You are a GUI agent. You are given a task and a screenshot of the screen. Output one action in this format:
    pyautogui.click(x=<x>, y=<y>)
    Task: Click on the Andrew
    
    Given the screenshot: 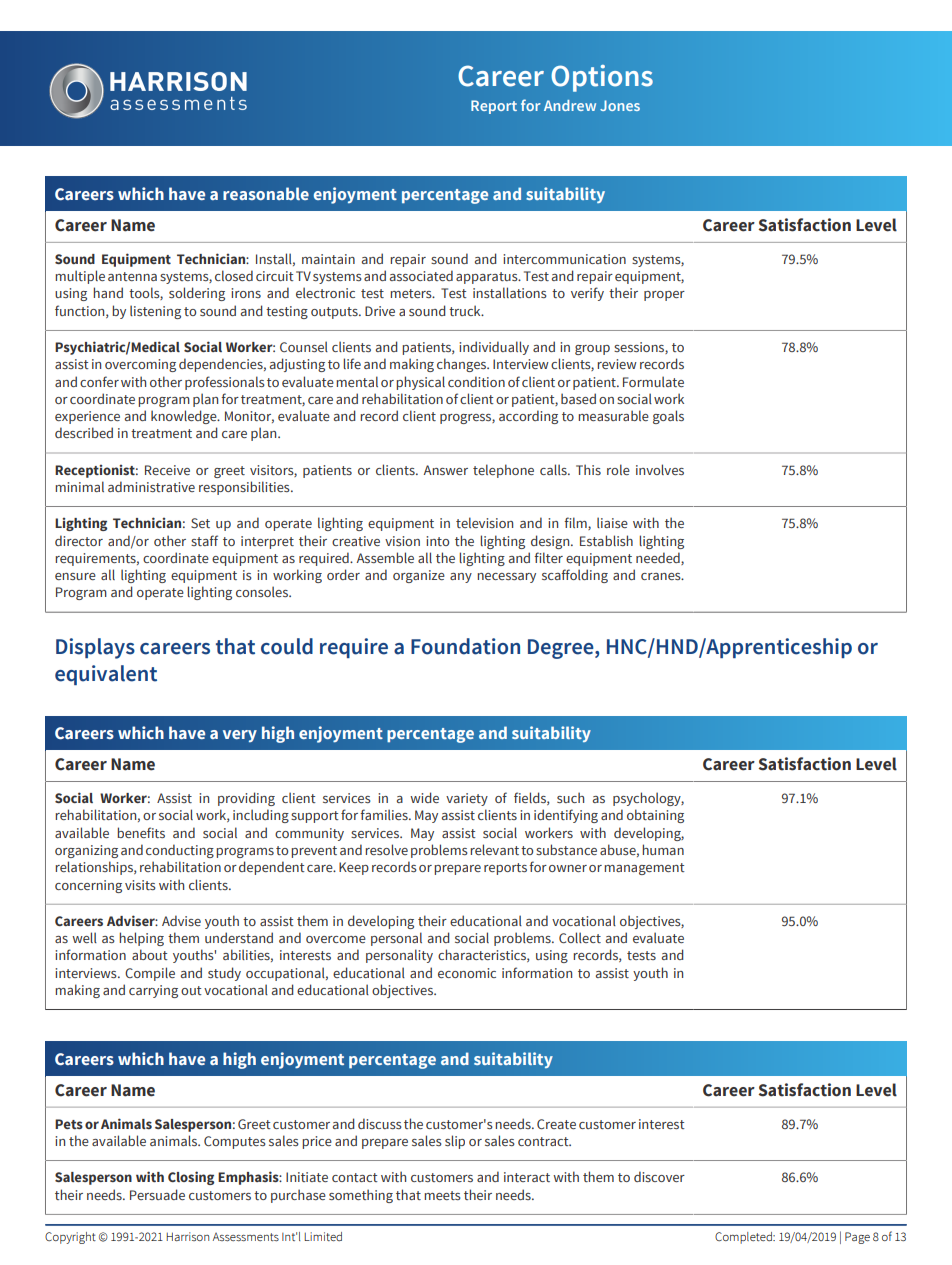 What is the action you would take?
    pyautogui.click(x=570, y=105)
